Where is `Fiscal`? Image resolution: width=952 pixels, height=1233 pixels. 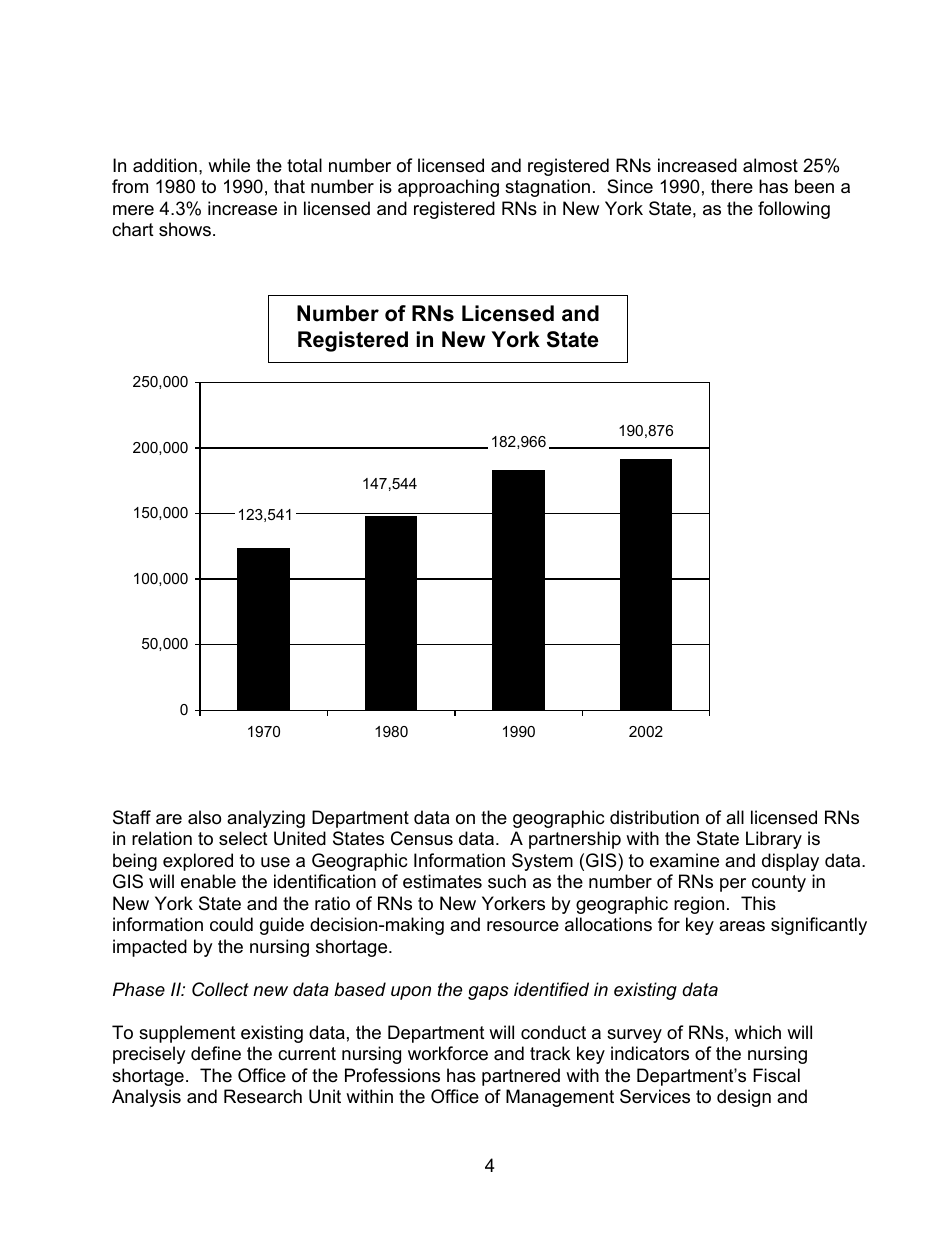
Fiscal is located at coordinates (776, 1075).
